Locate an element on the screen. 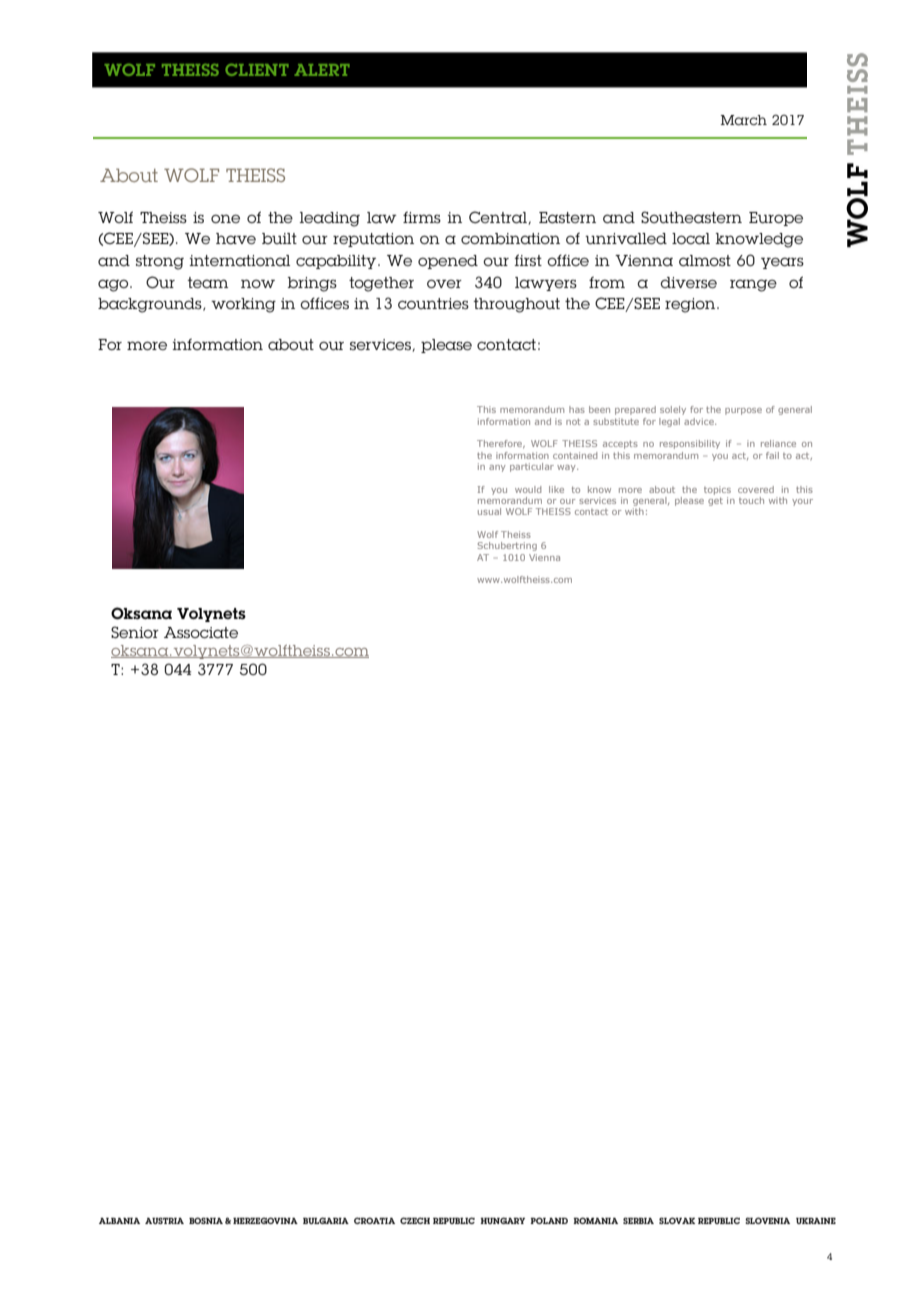  CLIENT is located at coordinates (257, 69).
